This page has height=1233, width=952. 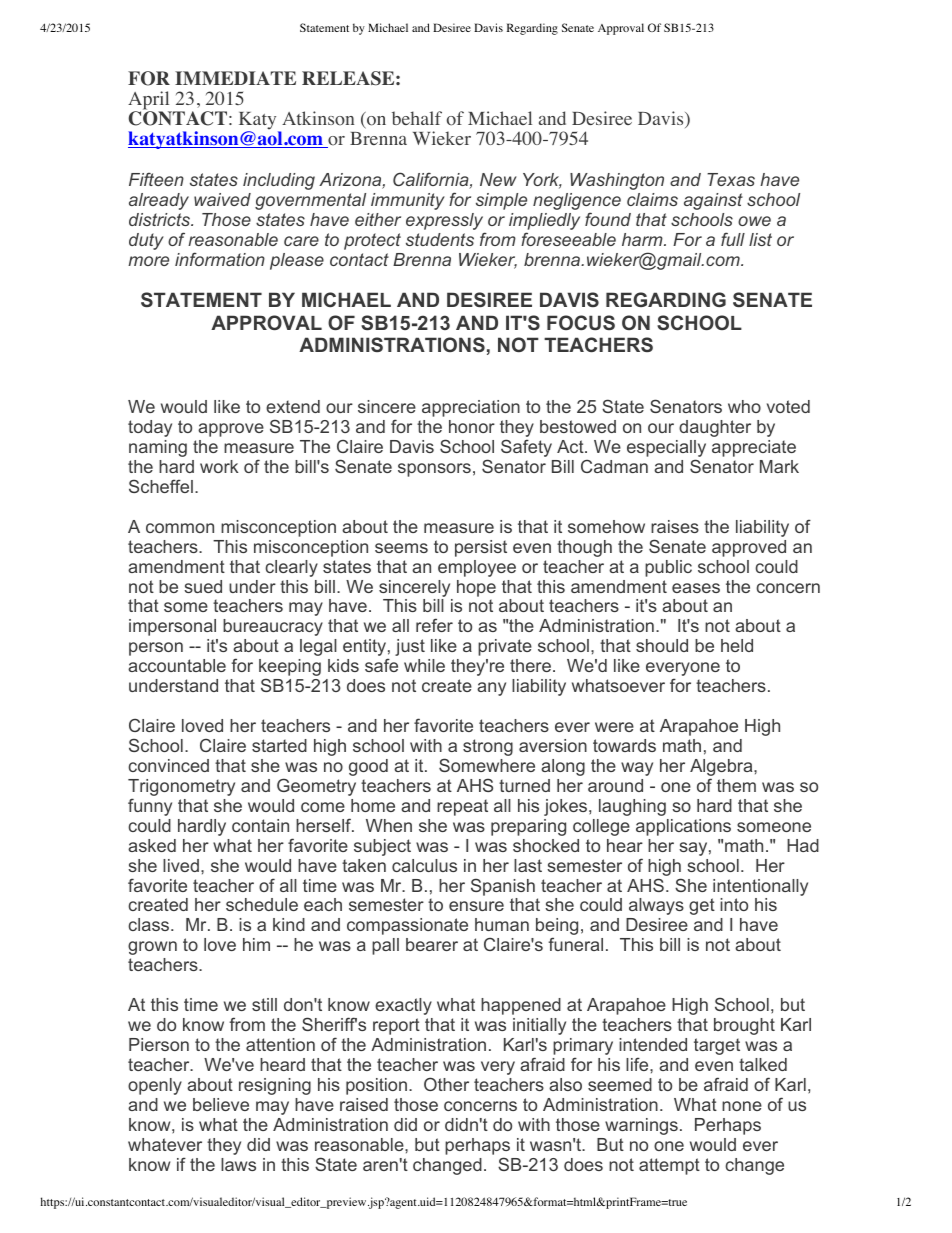 What do you see at coordinates (472, 426) in the page?
I see `honor` at bounding box center [472, 426].
